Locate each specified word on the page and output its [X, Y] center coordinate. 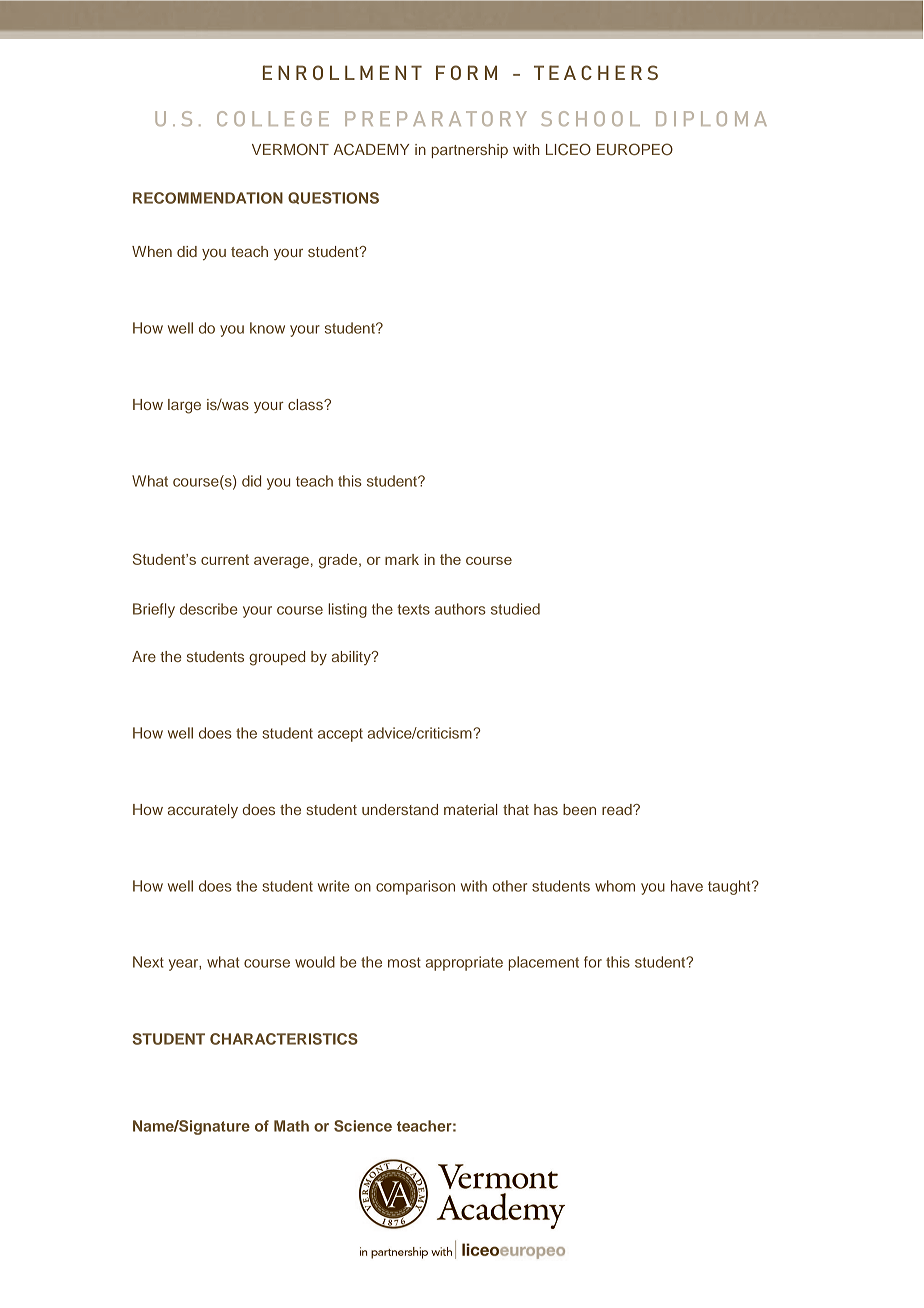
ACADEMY [371, 149]
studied [515, 609]
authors [460, 609]
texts [413, 609]
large [184, 406]
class [306, 404]
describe [208, 609]
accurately [203, 811]
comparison [415, 887]
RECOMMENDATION [208, 198]
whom [615, 886]
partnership [470, 151]
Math [291, 1126]
